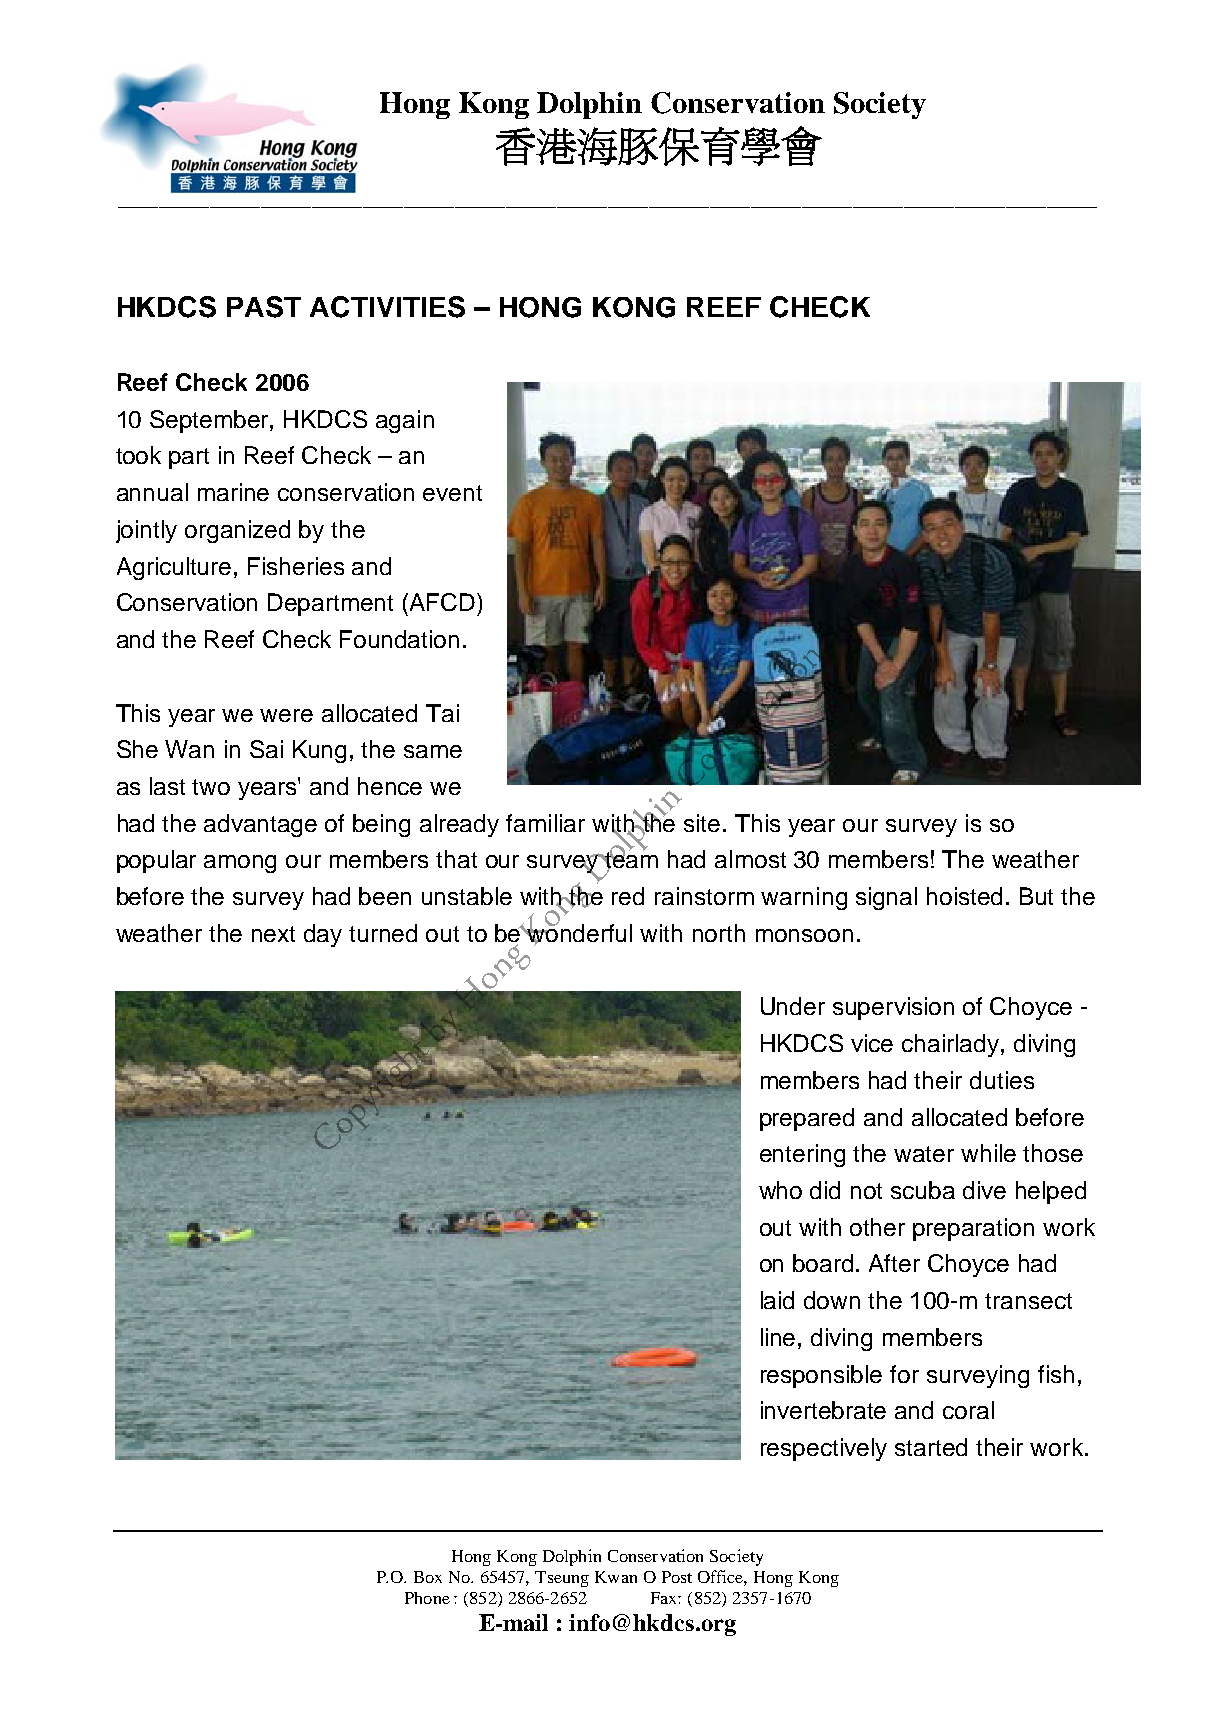 This page has width=1215, height=1718. I want to click on who, so click(780, 1190).
